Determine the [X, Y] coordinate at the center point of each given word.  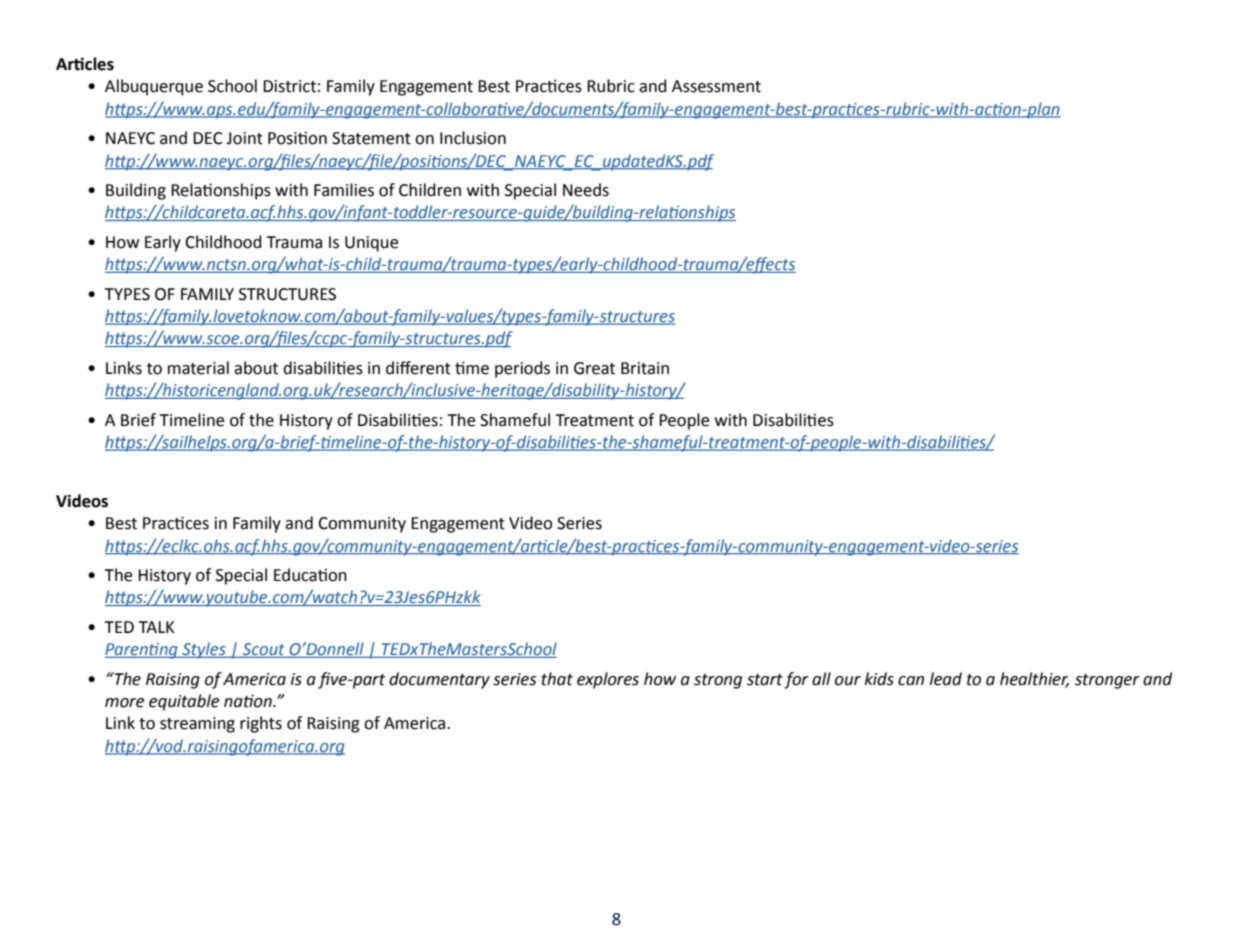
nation [249, 701]
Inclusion [473, 138]
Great [594, 368]
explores [608, 680]
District [289, 86]
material [198, 368]
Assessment [716, 86]
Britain [645, 368]
